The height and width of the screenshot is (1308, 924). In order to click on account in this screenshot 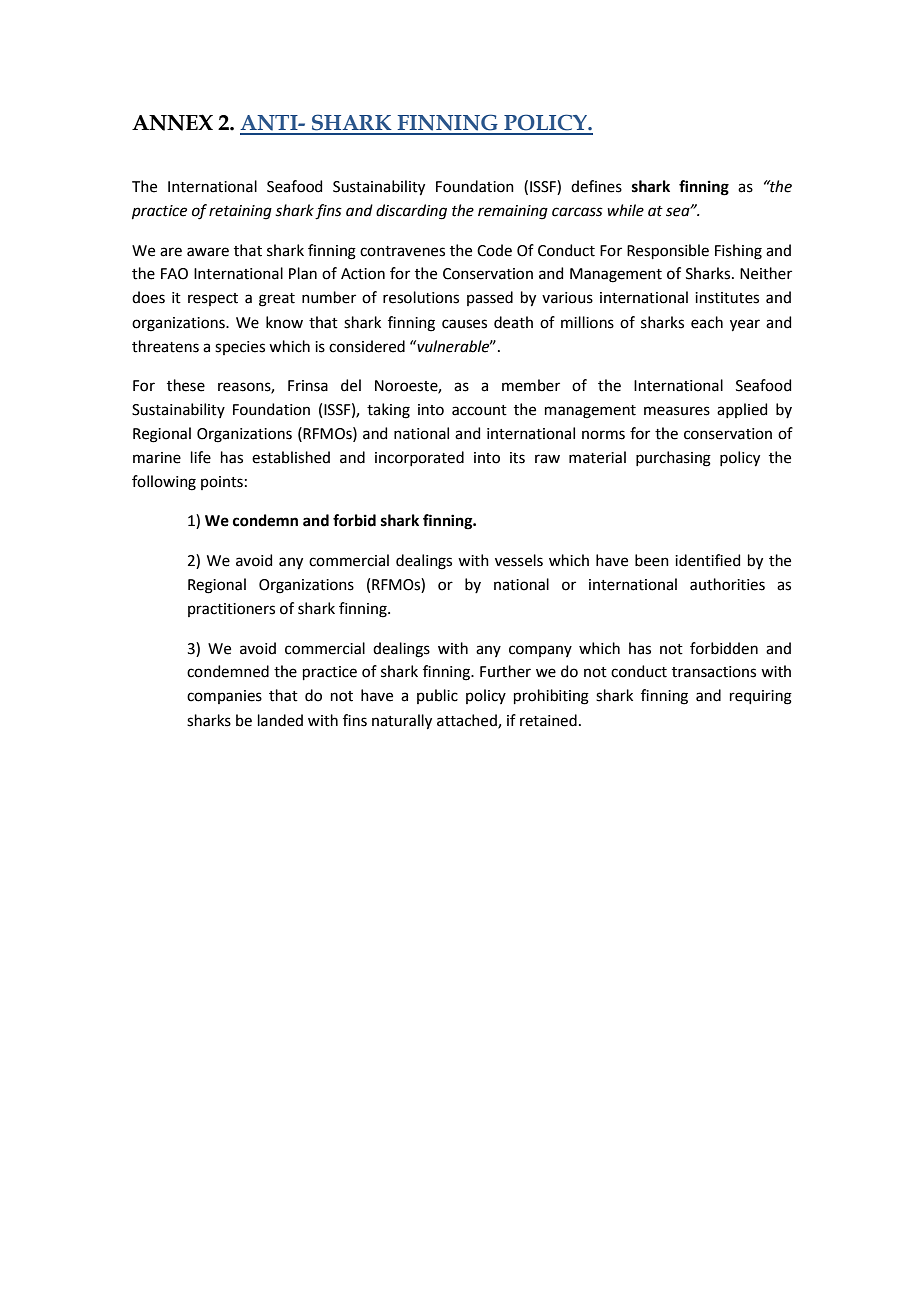, I will do `click(479, 410)`.
